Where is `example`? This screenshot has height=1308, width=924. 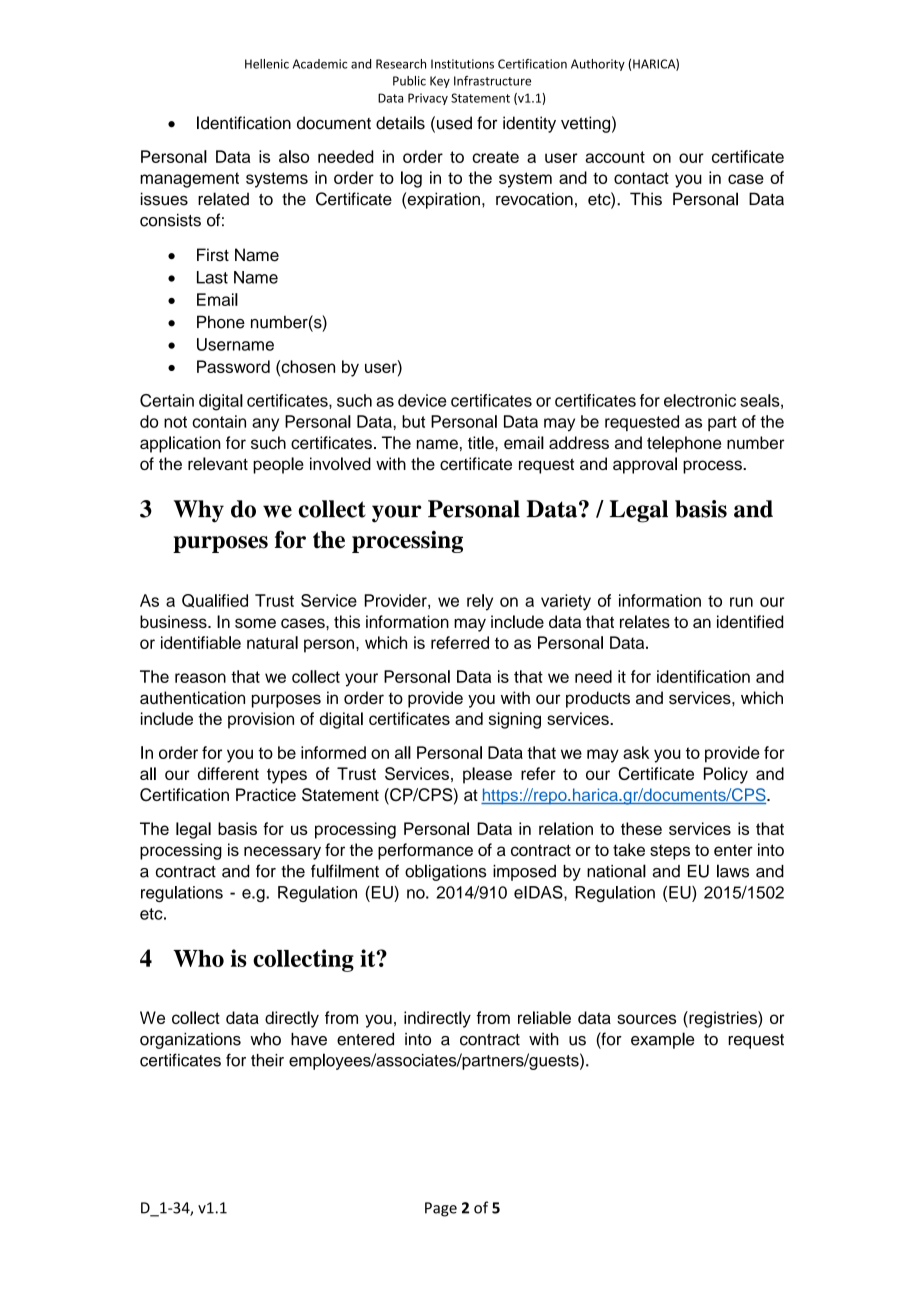 example is located at coordinates (663, 1040).
